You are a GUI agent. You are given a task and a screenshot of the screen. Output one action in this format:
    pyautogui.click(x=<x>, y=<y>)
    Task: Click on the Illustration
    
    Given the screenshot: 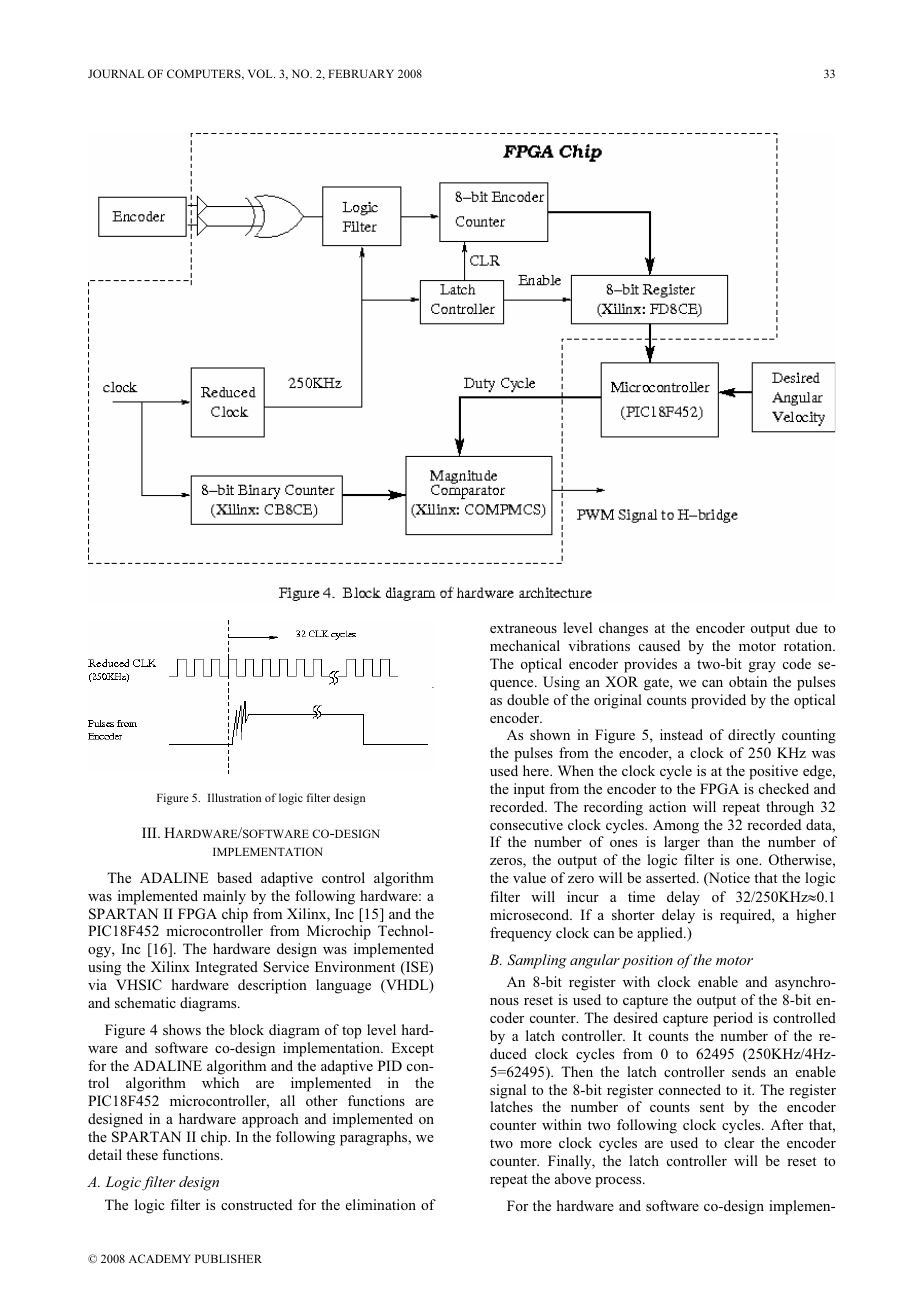 What is the action you would take?
    pyautogui.click(x=234, y=797)
